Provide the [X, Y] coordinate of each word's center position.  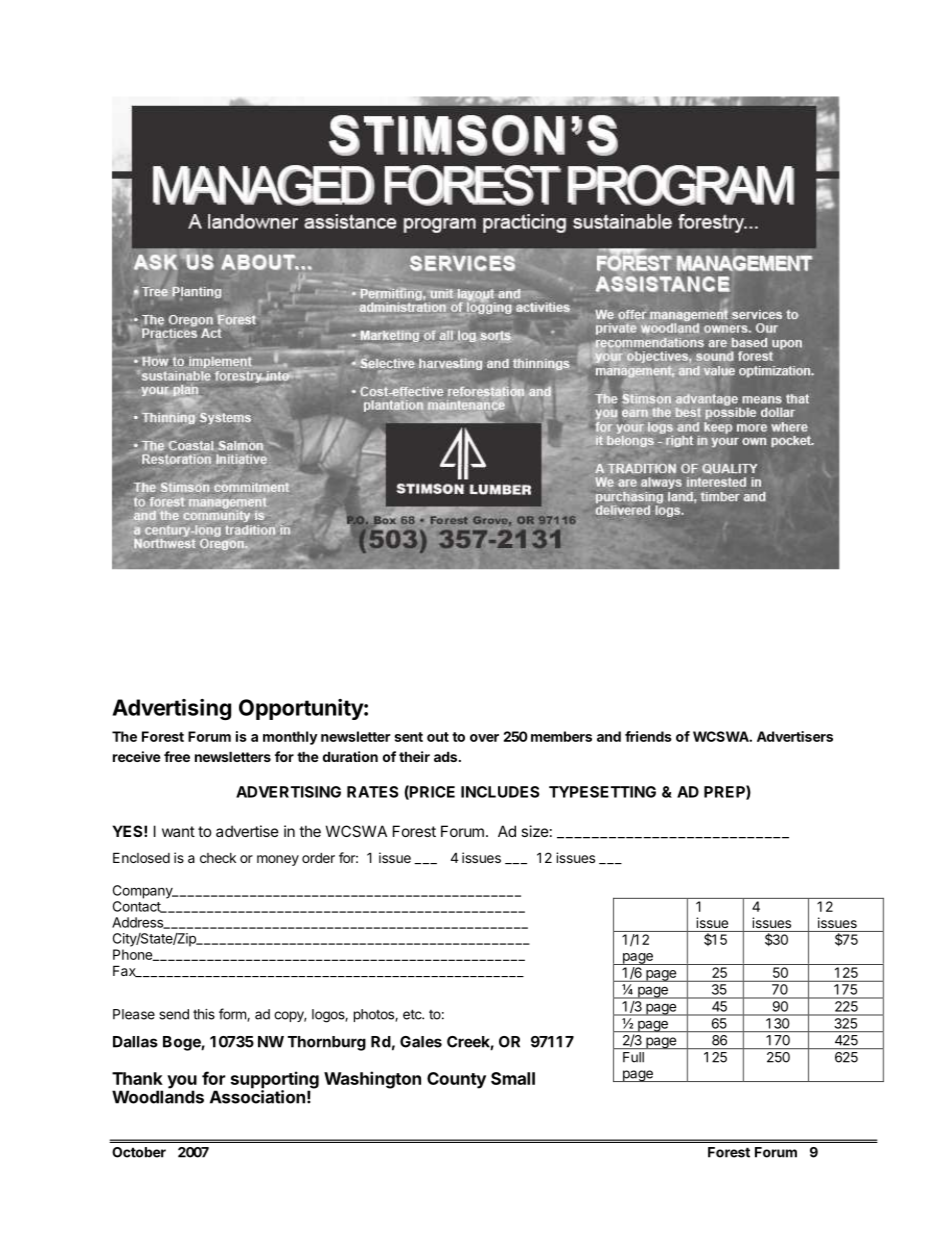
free [177, 756]
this [204, 1014]
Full [633, 1057]
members [561, 736]
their [414, 756]
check [218, 858]
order [318, 857]
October [139, 1152]
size [535, 831]
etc [413, 1014]
